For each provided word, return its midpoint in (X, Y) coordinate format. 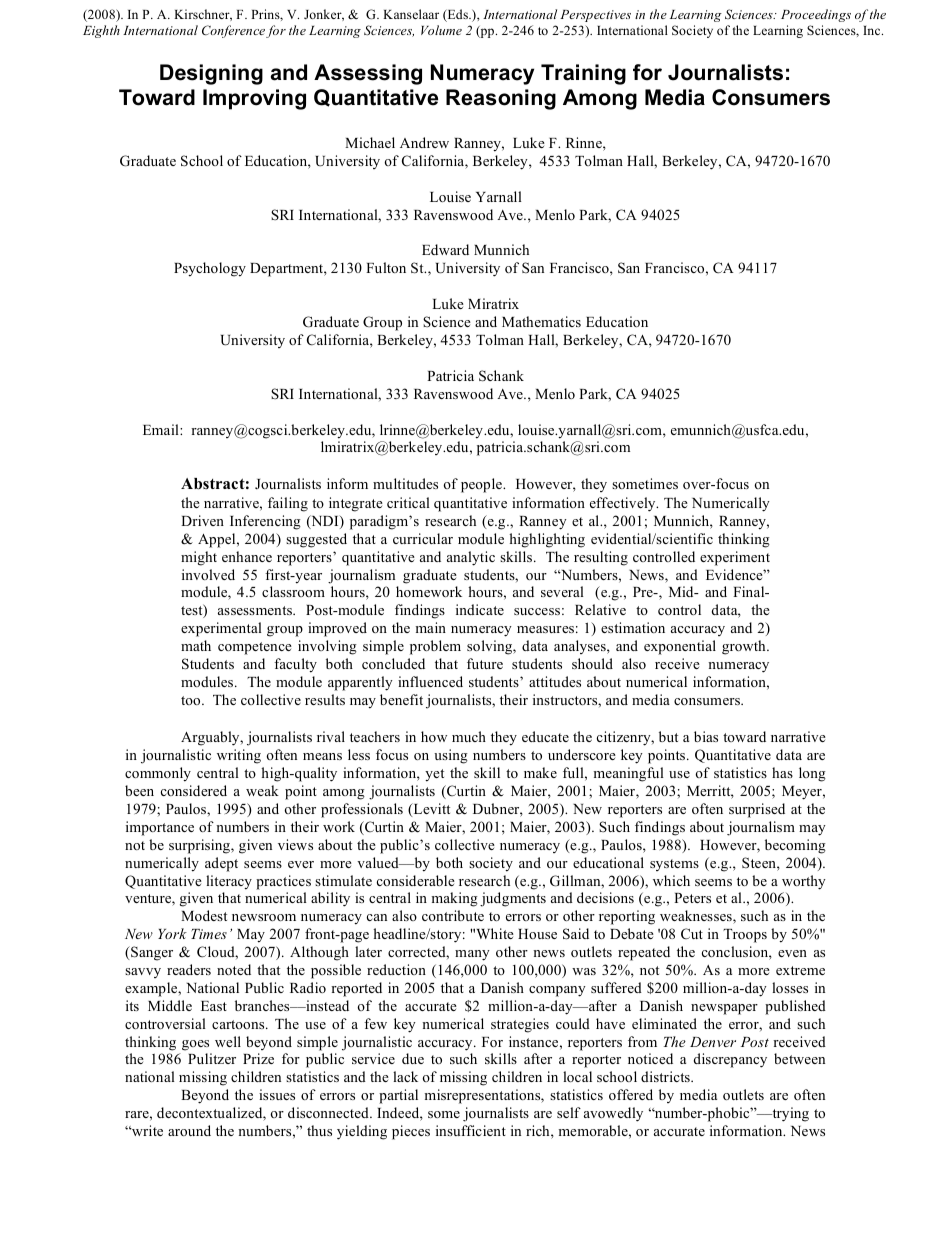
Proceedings (816, 15)
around (189, 1130)
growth (745, 647)
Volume (441, 30)
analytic (471, 558)
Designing (211, 74)
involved (208, 574)
